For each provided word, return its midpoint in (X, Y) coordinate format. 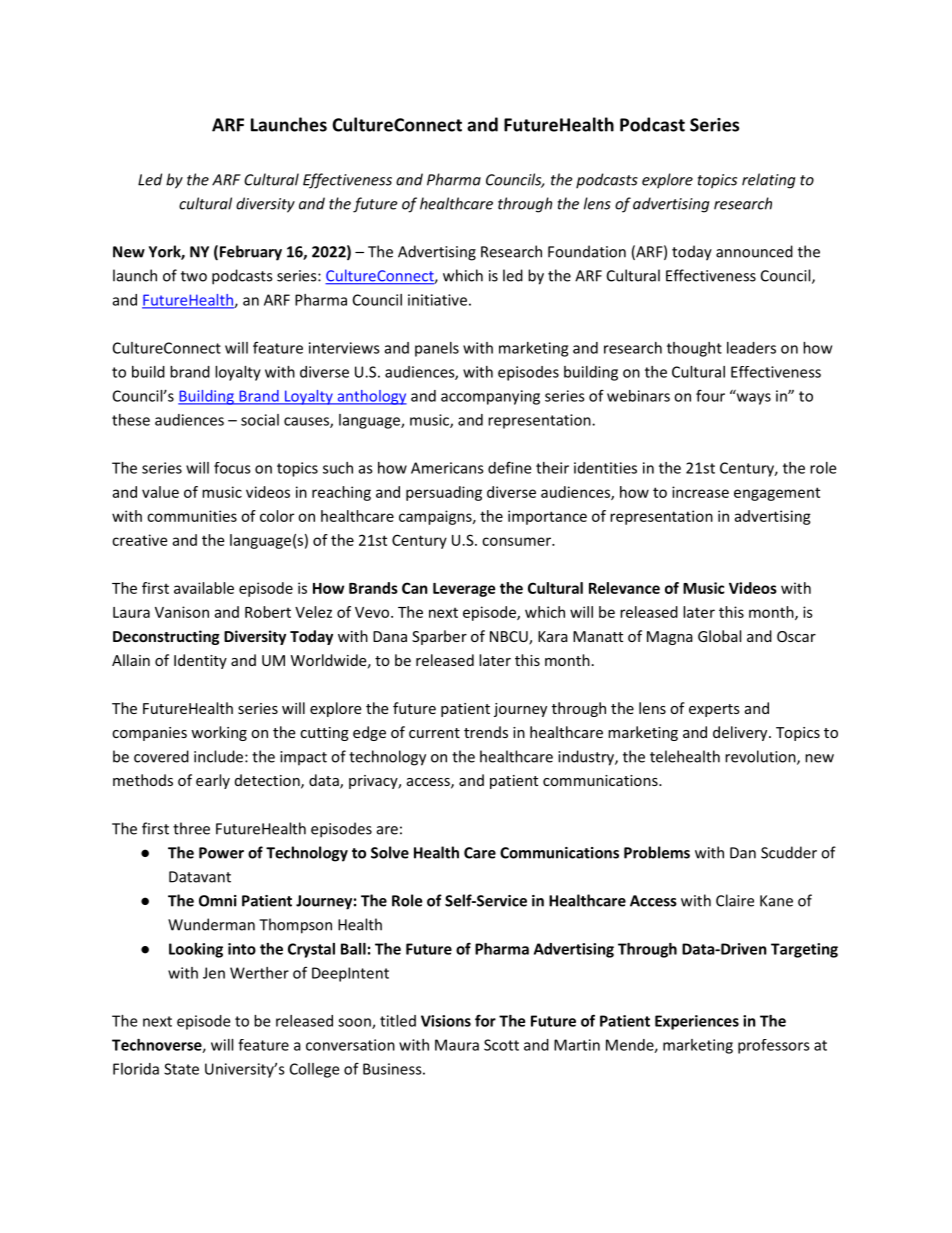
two (194, 276)
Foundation (587, 251)
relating (769, 181)
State (181, 1069)
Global (719, 636)
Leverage (464, 590)
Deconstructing (166, 637)
